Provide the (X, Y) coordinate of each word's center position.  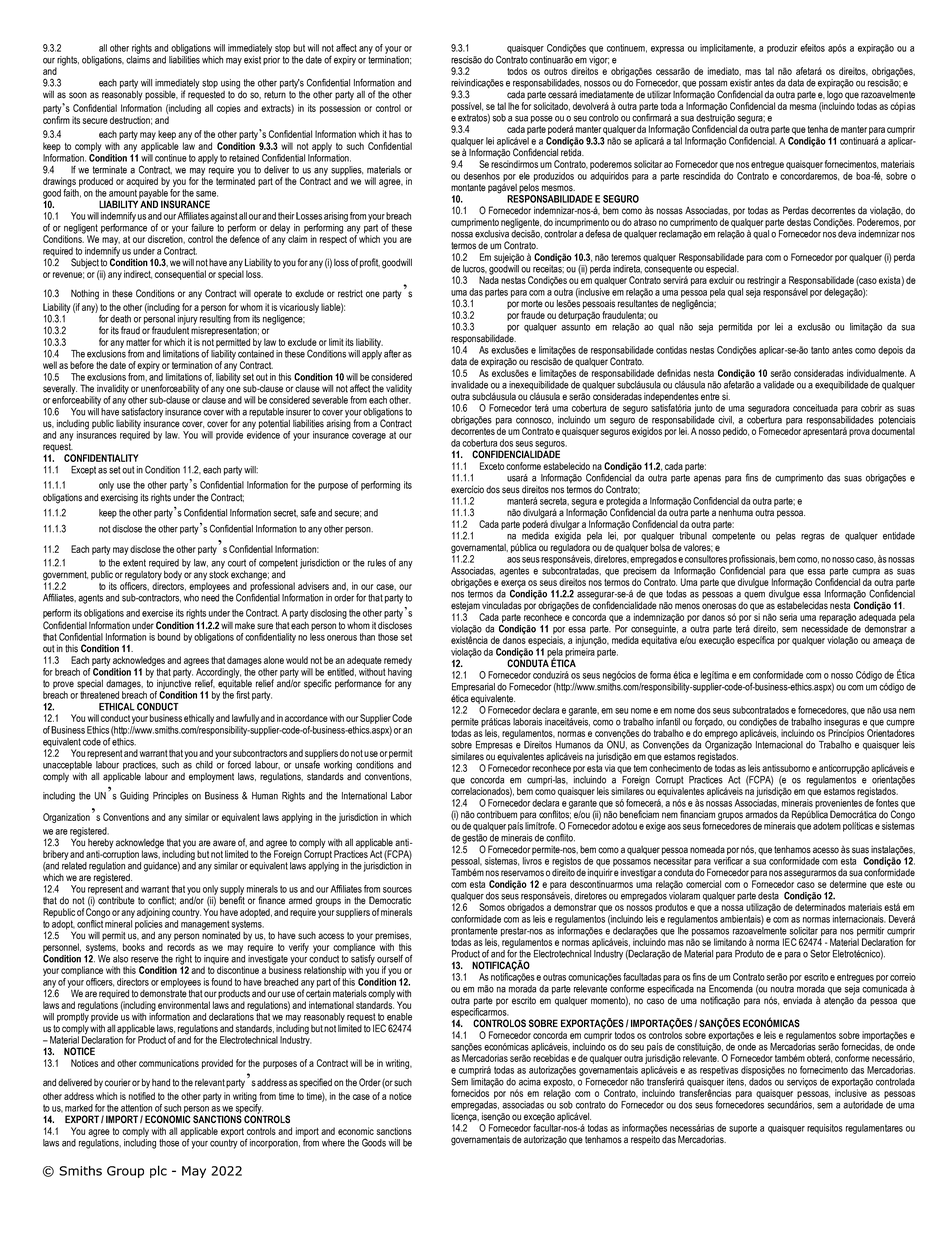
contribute (116, 900)
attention (136, 1108)
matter (138, 342)
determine (848, 884)
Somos (492, 907)
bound (169, 637)
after (392, 353)
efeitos (812, 48)
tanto (820, 350)
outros (555, 71)
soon (78, 95)
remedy (398, 661)
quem (754, 595)
